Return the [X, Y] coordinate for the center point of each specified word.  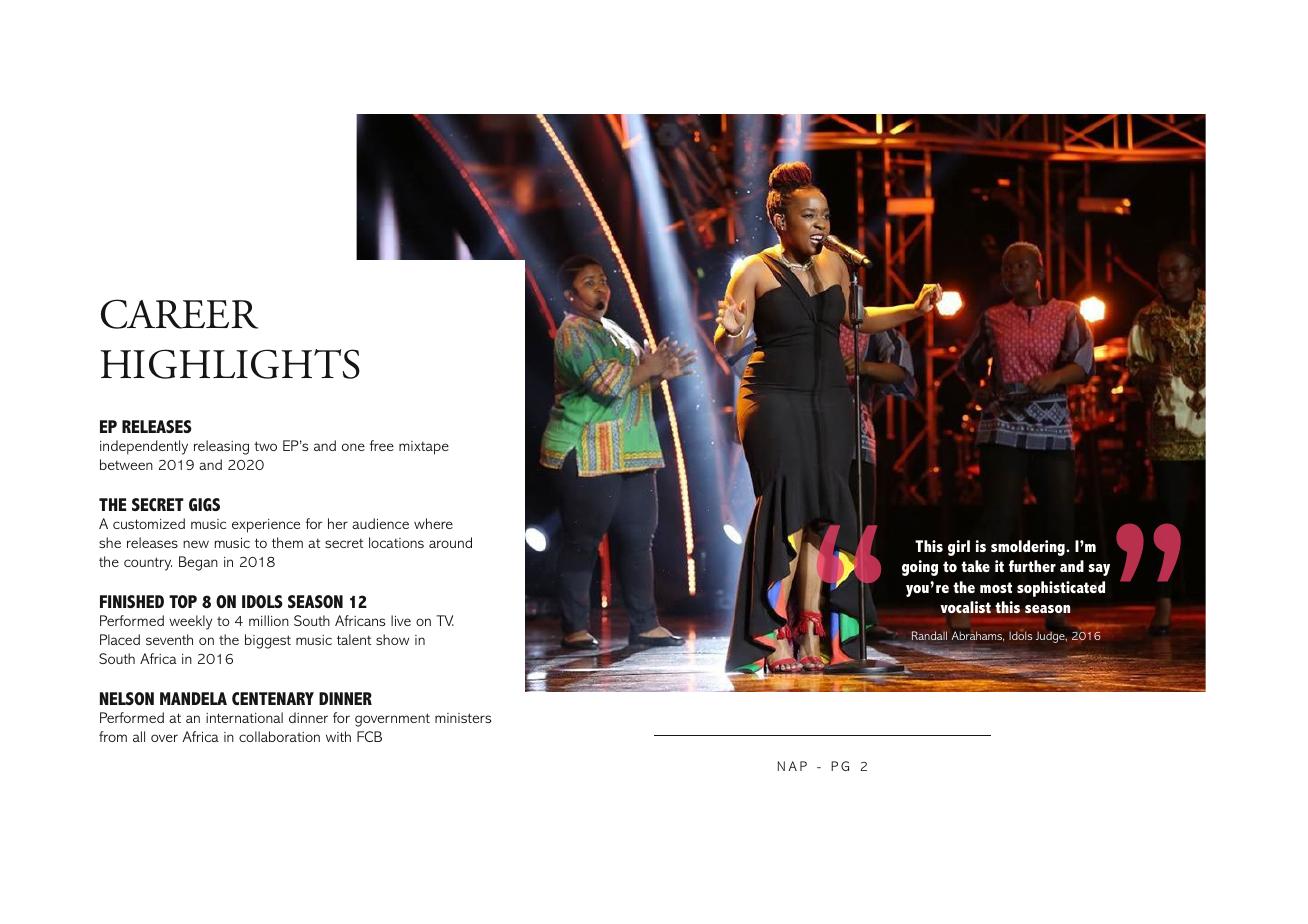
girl [959, 548]
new [196, 544]
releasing [221, 447]
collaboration [279, 736]
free [382, 445]
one [353, 447]
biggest [268, 641]
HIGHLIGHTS [230, 364]
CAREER [179, 314]
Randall [929, 635]
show [392, 639]
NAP [792, 766]
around [450, 542]
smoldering [1029, 548]
